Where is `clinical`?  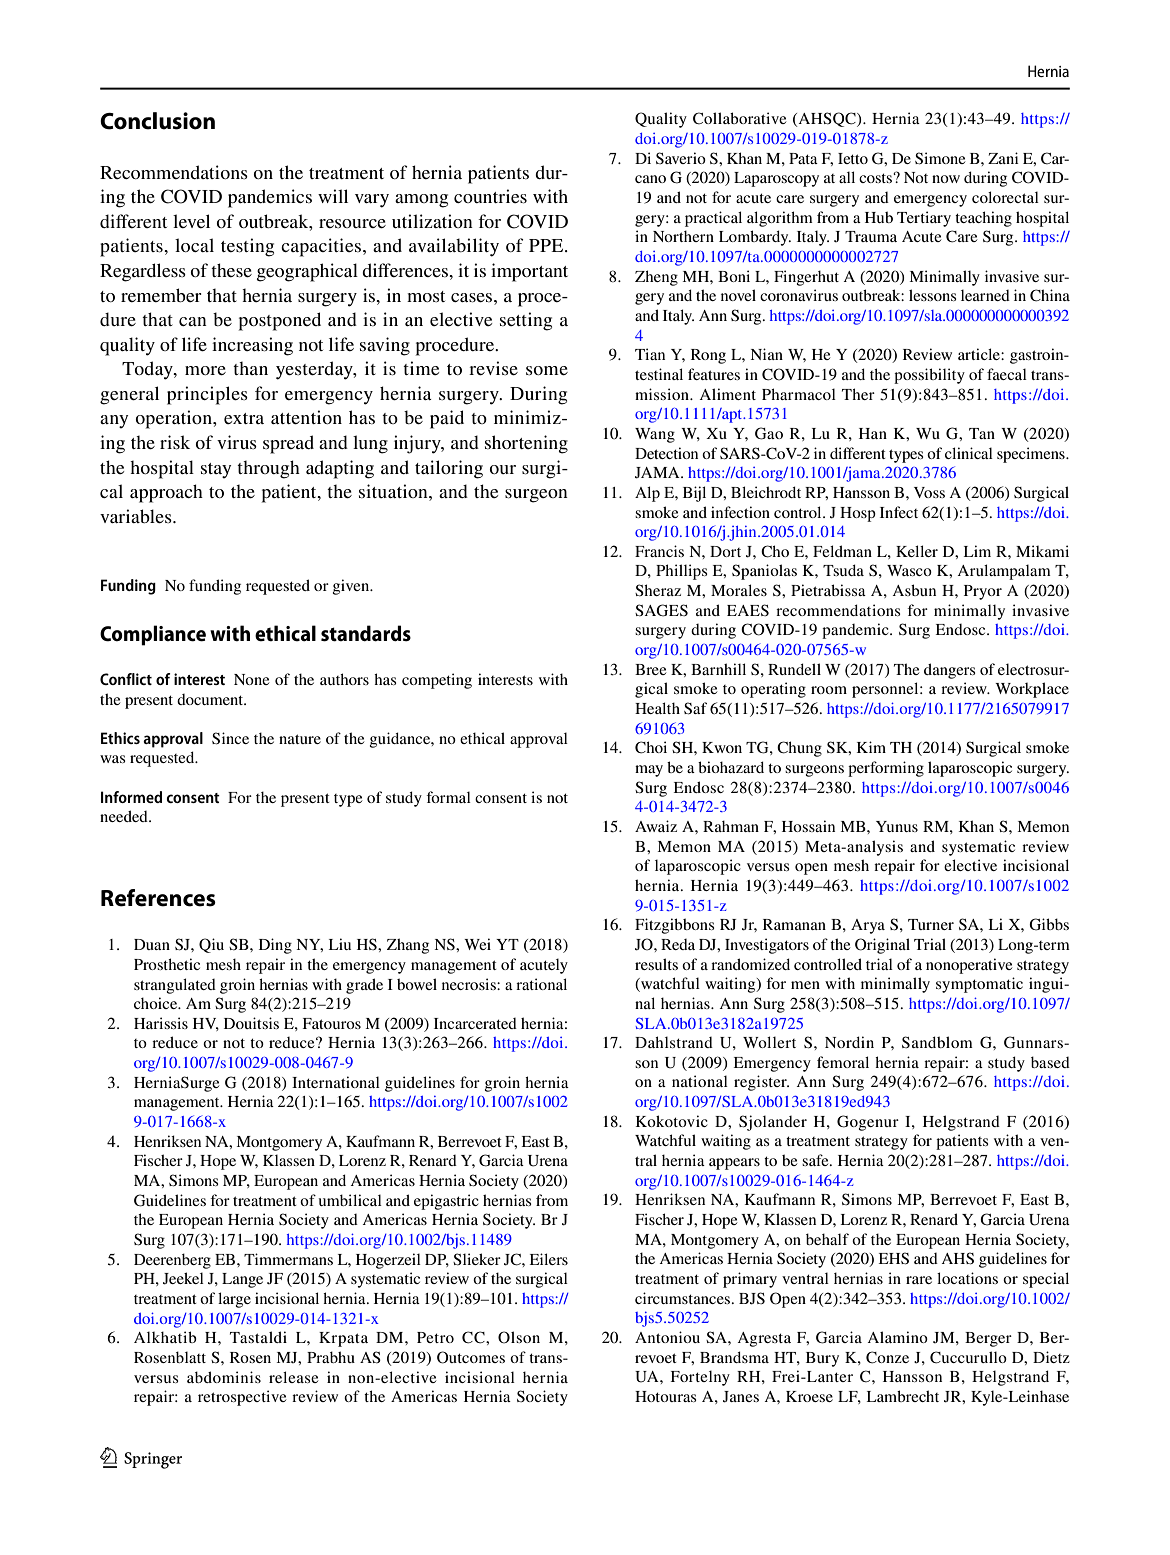 clinical is located at coordinates (969, 453).
